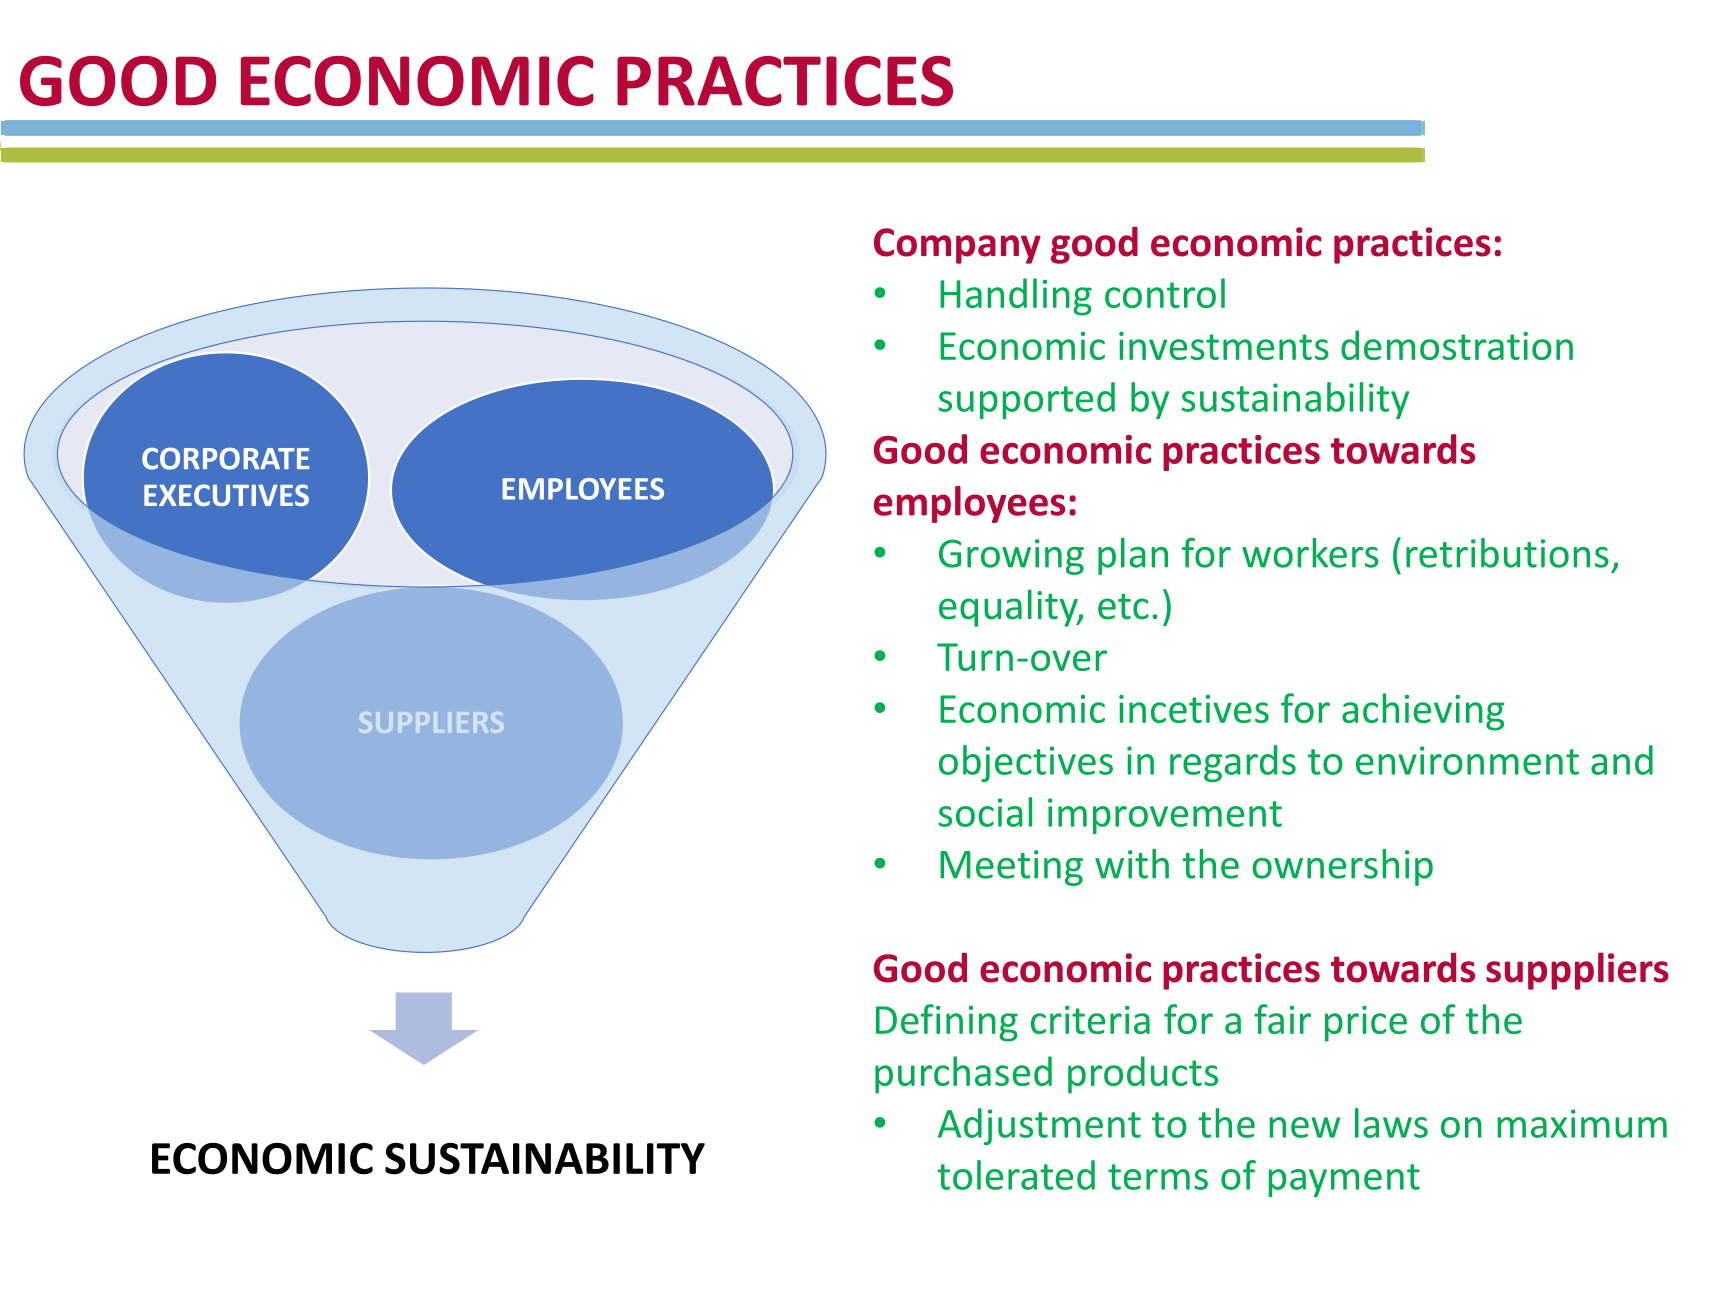 The image size is (1728, 1296). I want to click on ownership, so click(1342, 867).
